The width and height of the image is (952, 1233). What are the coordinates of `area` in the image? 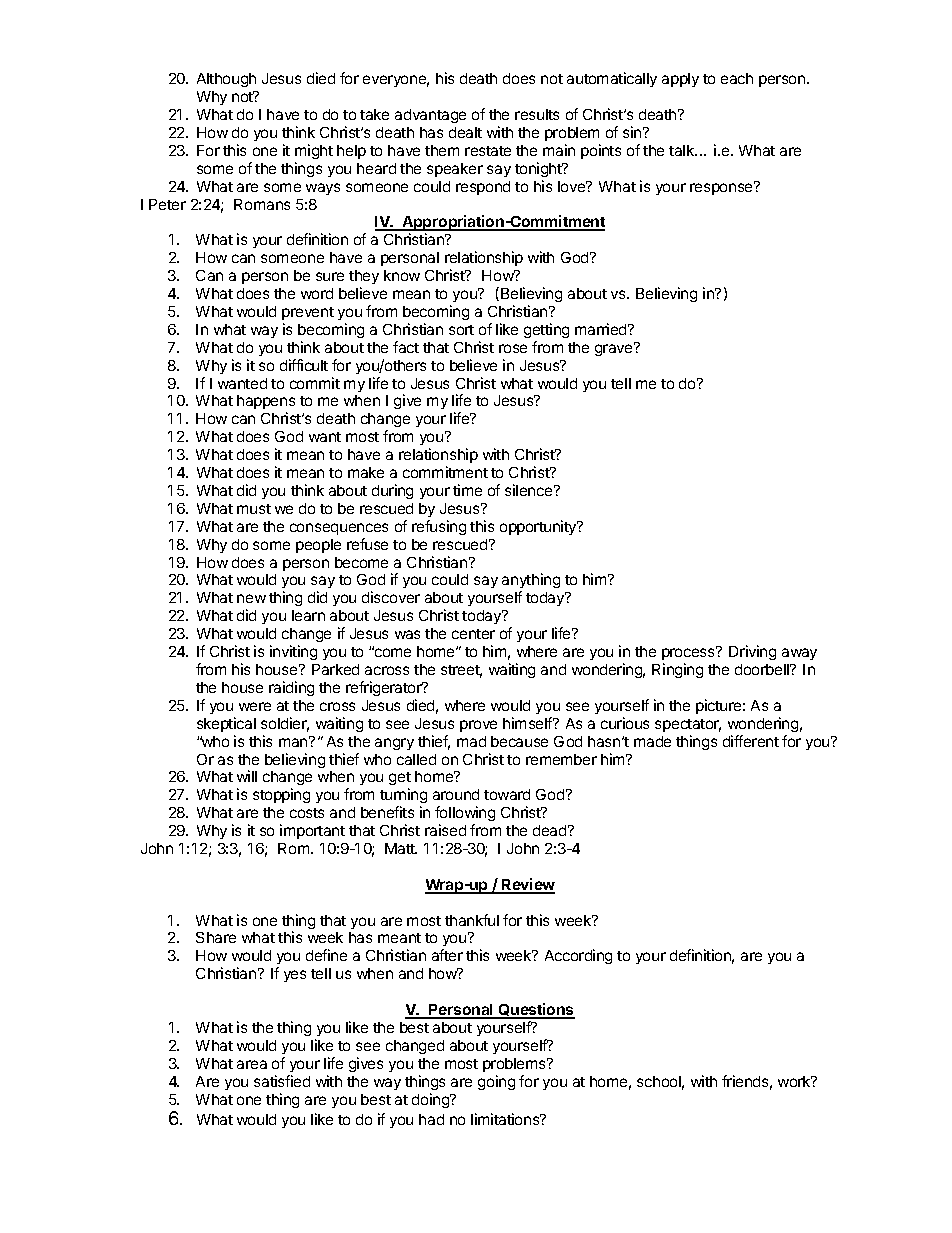 It's located at (252, 1064).
